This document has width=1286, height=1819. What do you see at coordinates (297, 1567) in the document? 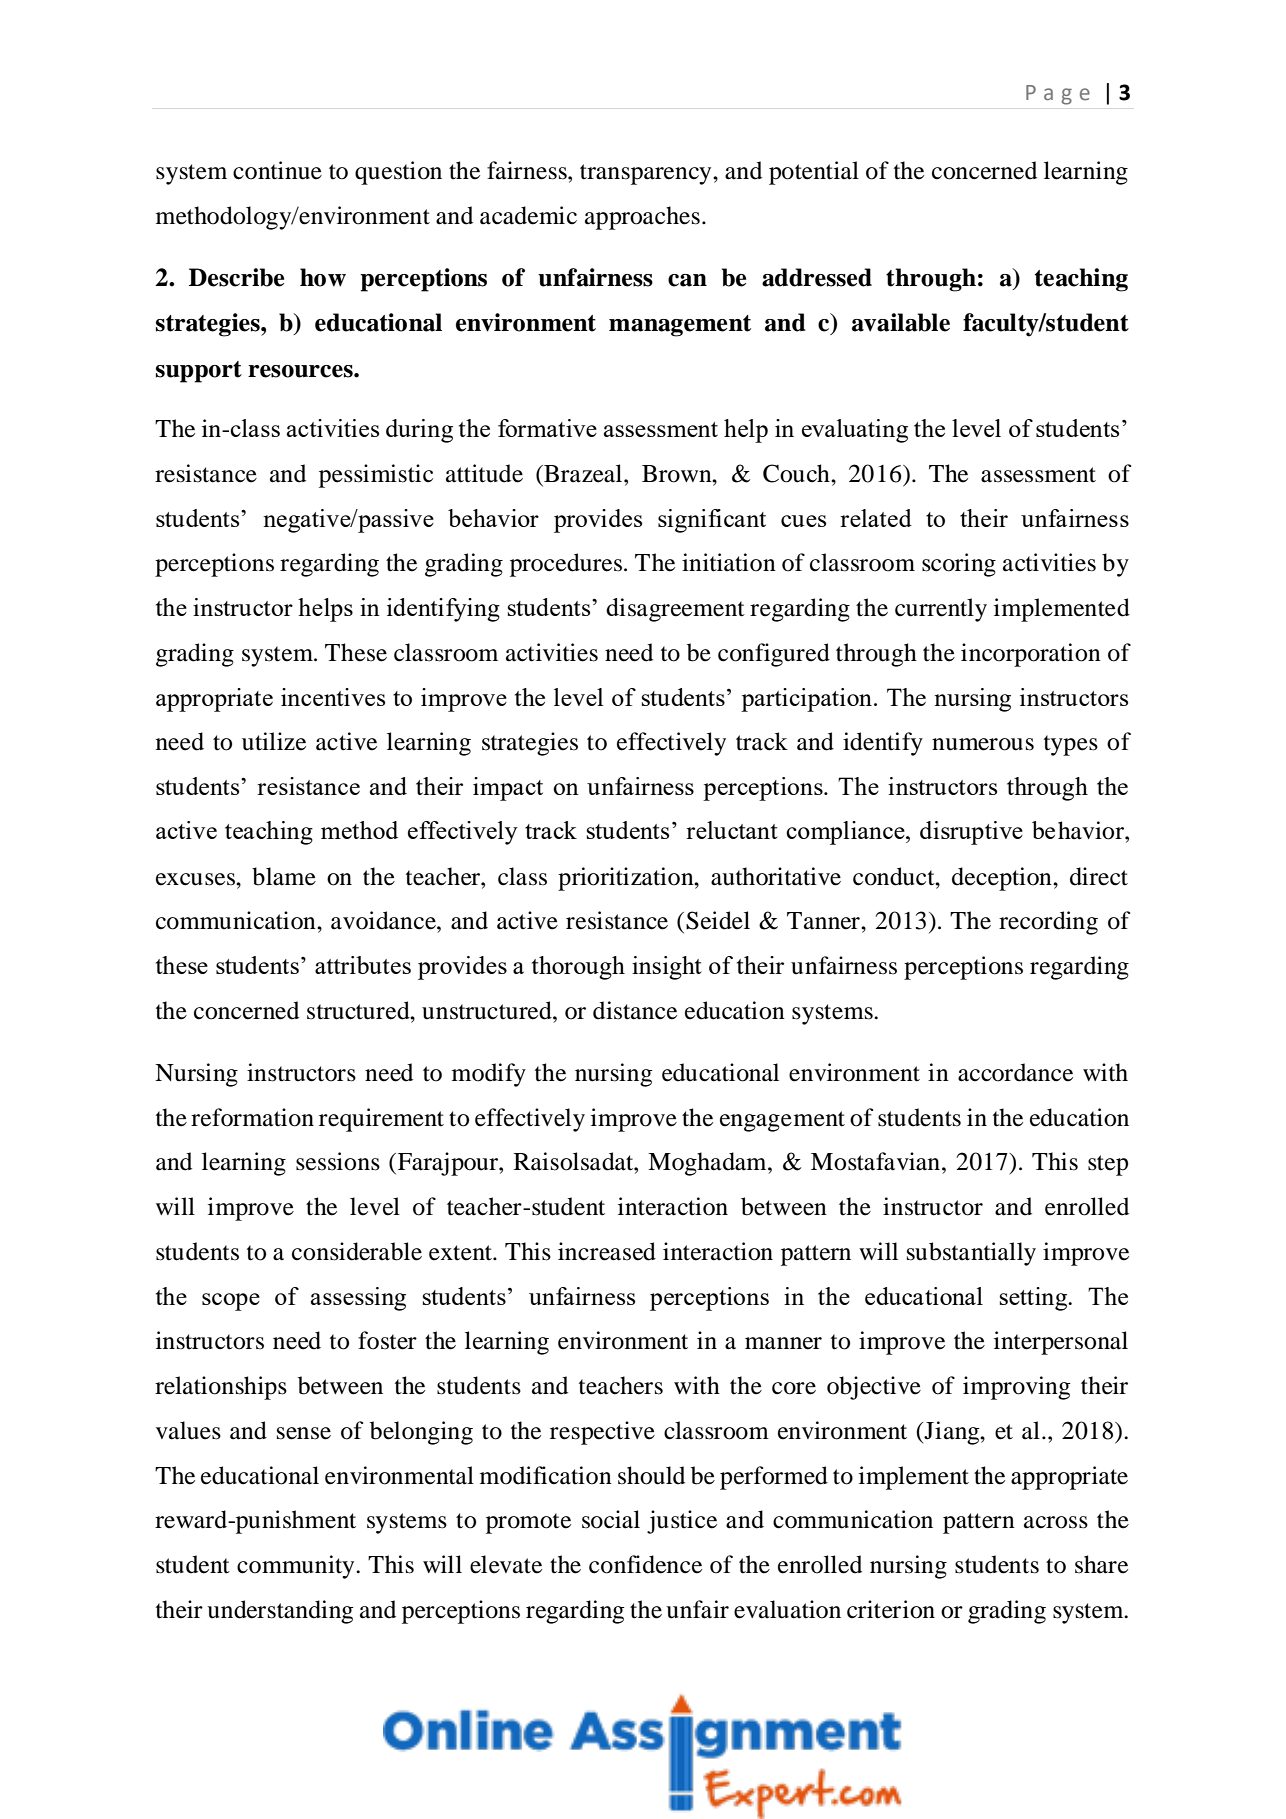
I see `community` at bounding box center [297, 1567].
